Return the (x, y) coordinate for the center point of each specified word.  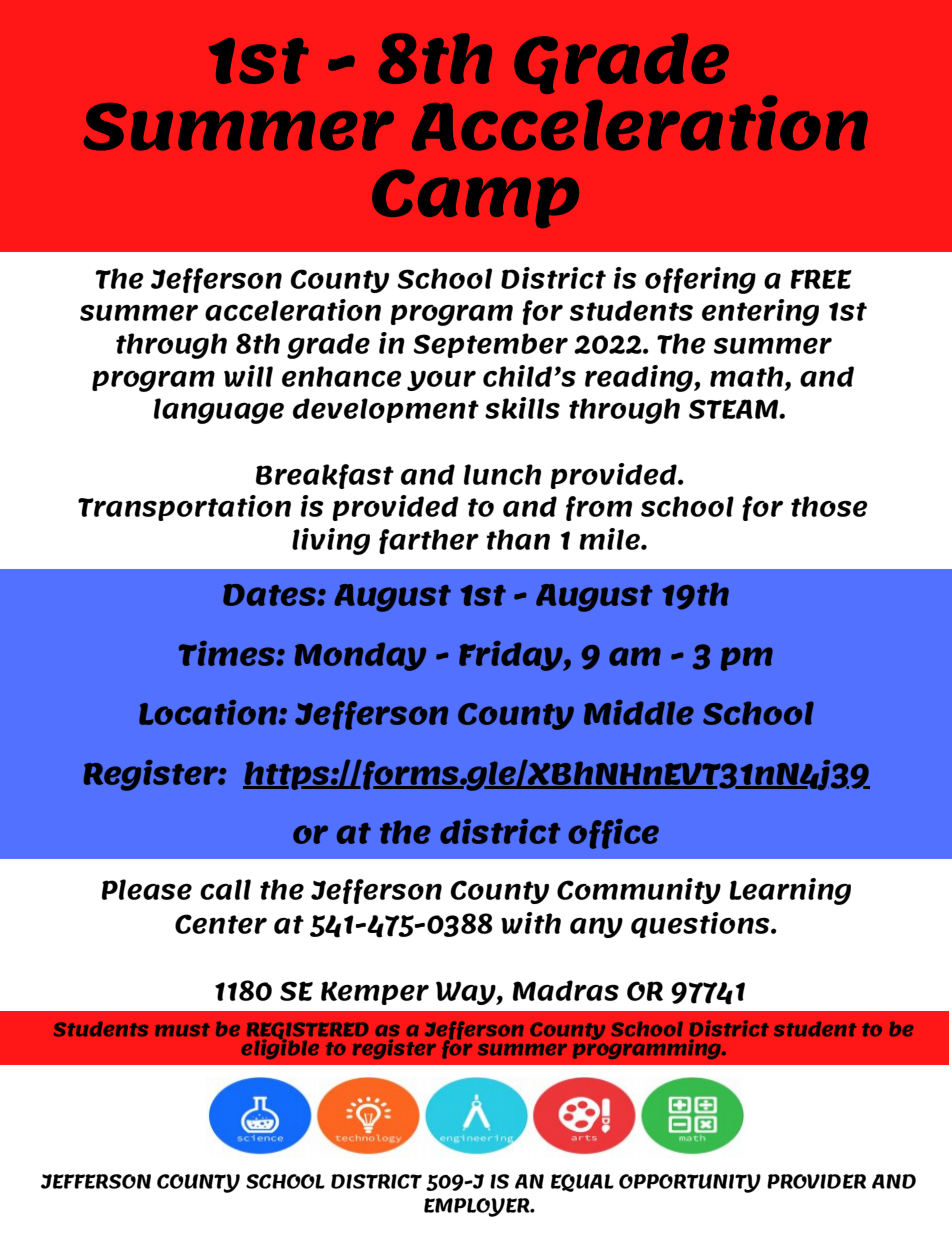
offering (700, 280)
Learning (790, 891)
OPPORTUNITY (690, 1183)
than (518, 539)
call (225, 889)
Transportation (184, 508)
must (182, 1030)
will (248, 376)
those (829, 506)
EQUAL (582, 1183)
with (531, 923)
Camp (475, 198)
